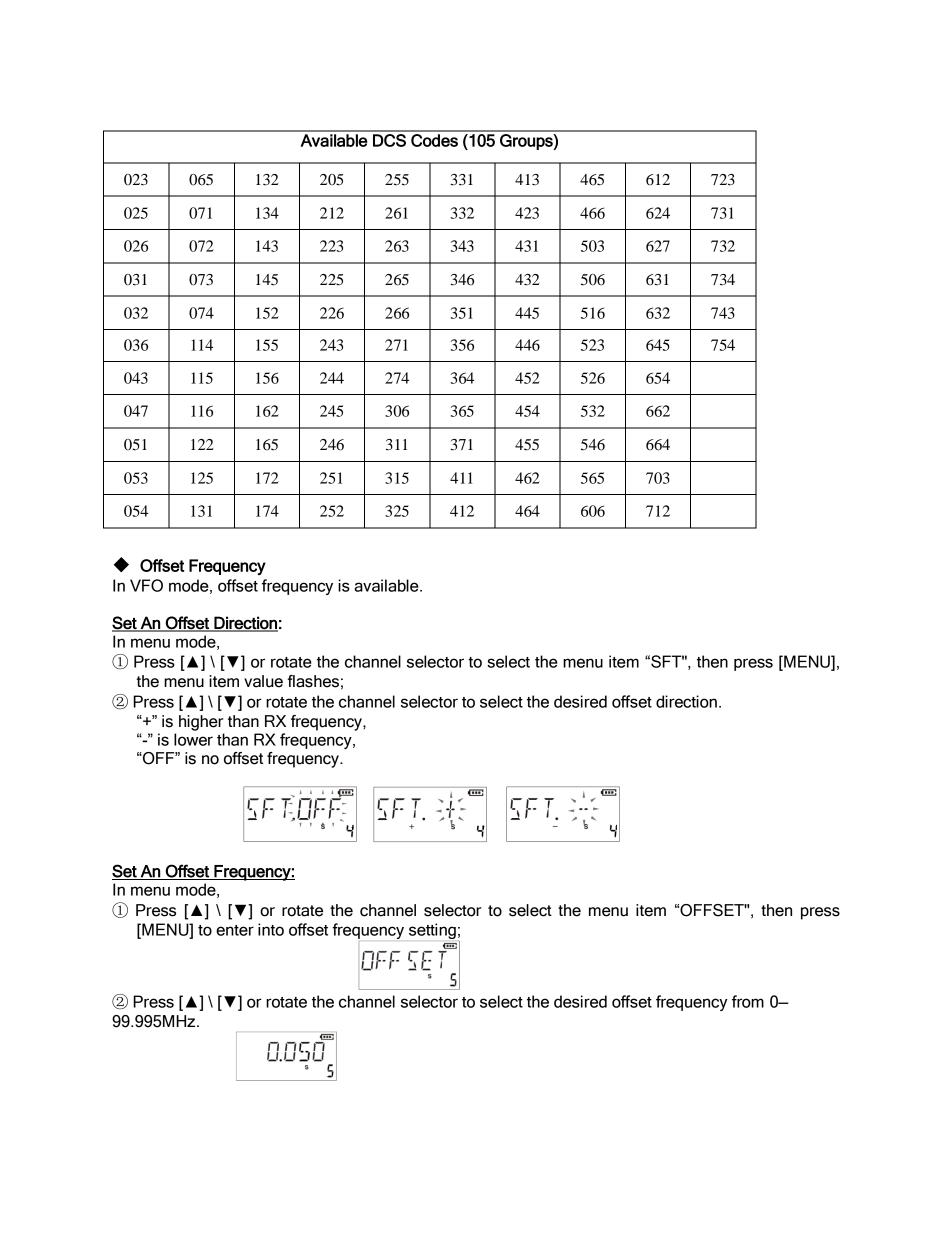  Describe the element at coordinates (235, 930) in the page. I see `enter` at that location.
